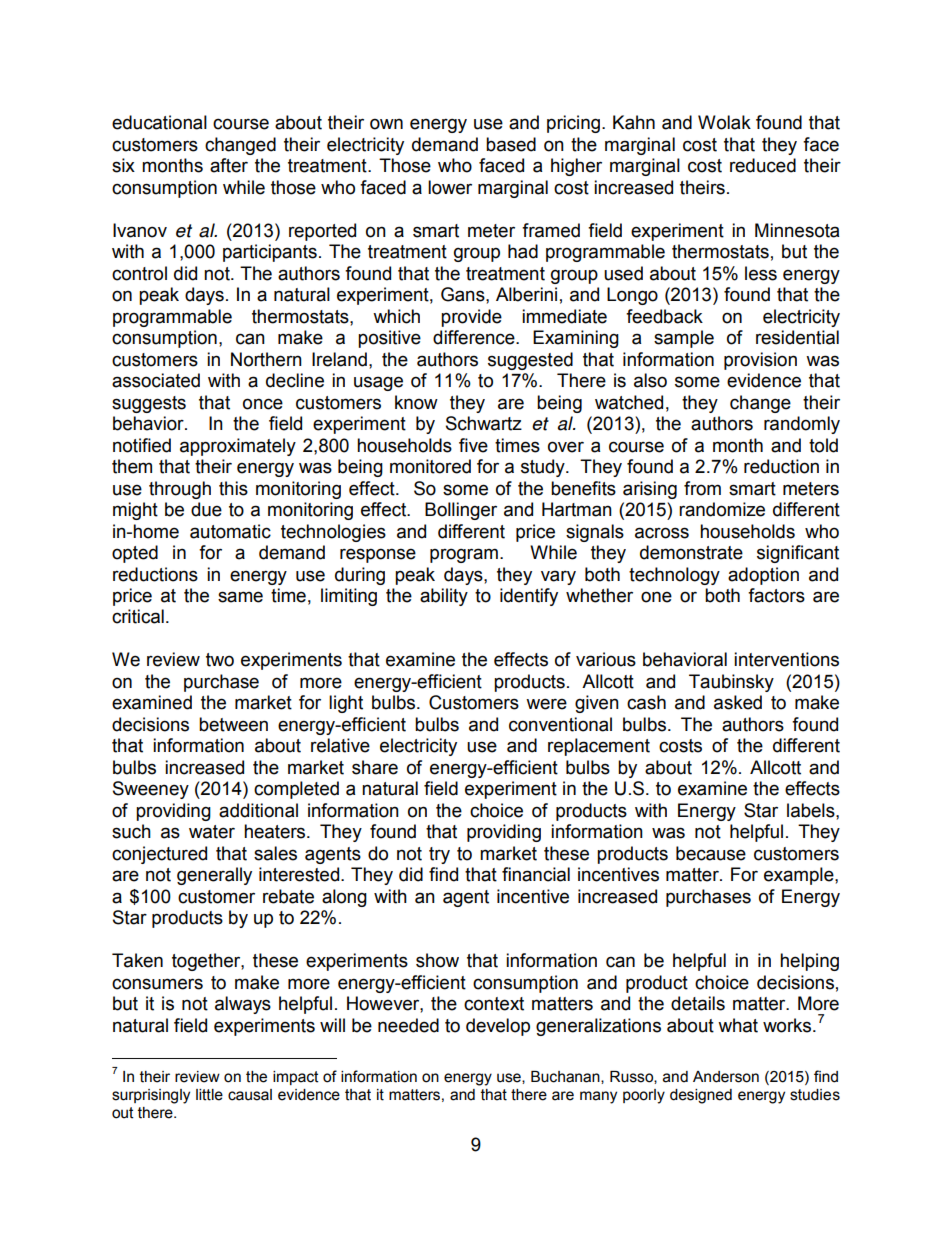  I want to click on same, so click(240, 597).
